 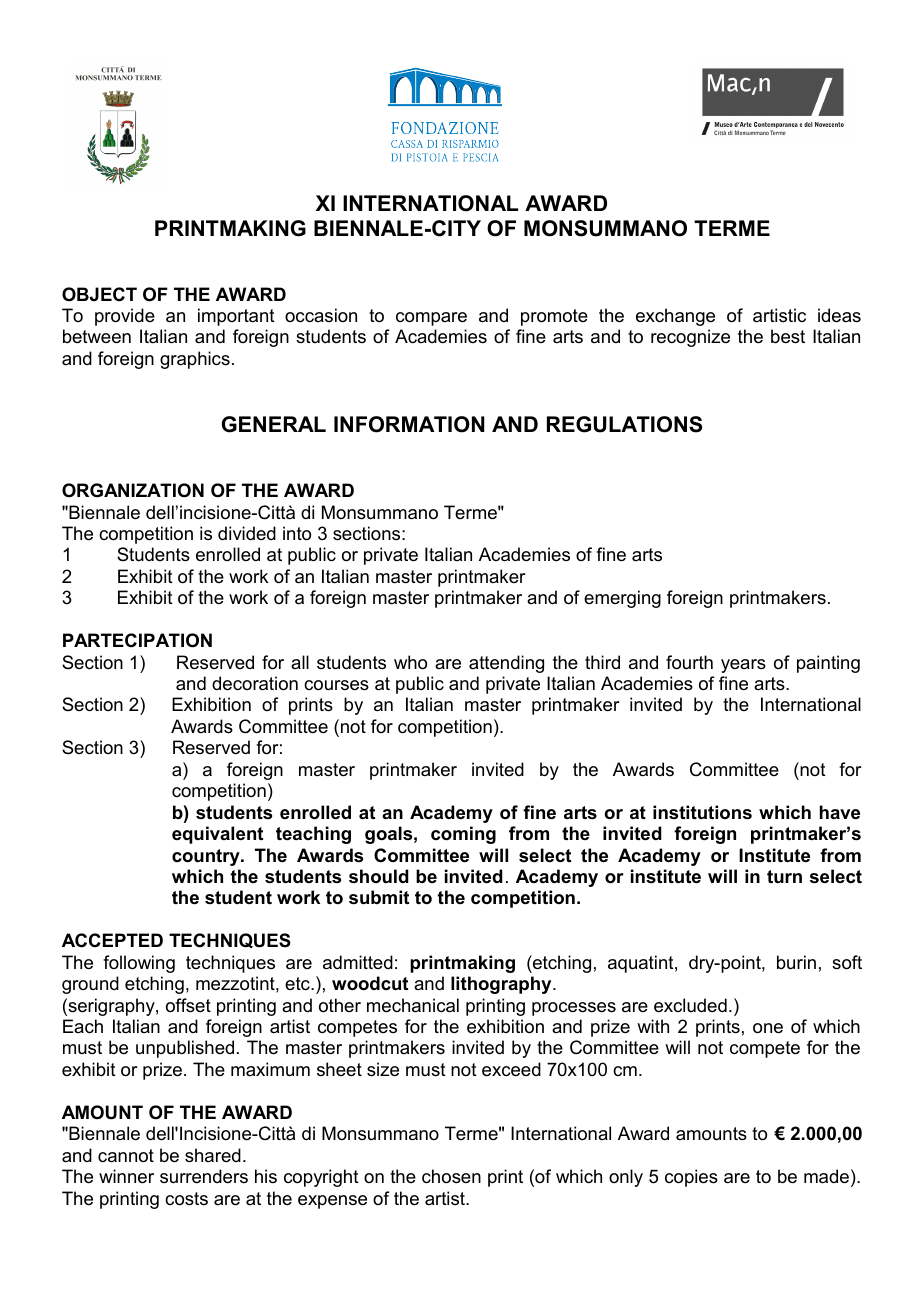 I want to click on surrenders, so click(x=204, y=1176).
